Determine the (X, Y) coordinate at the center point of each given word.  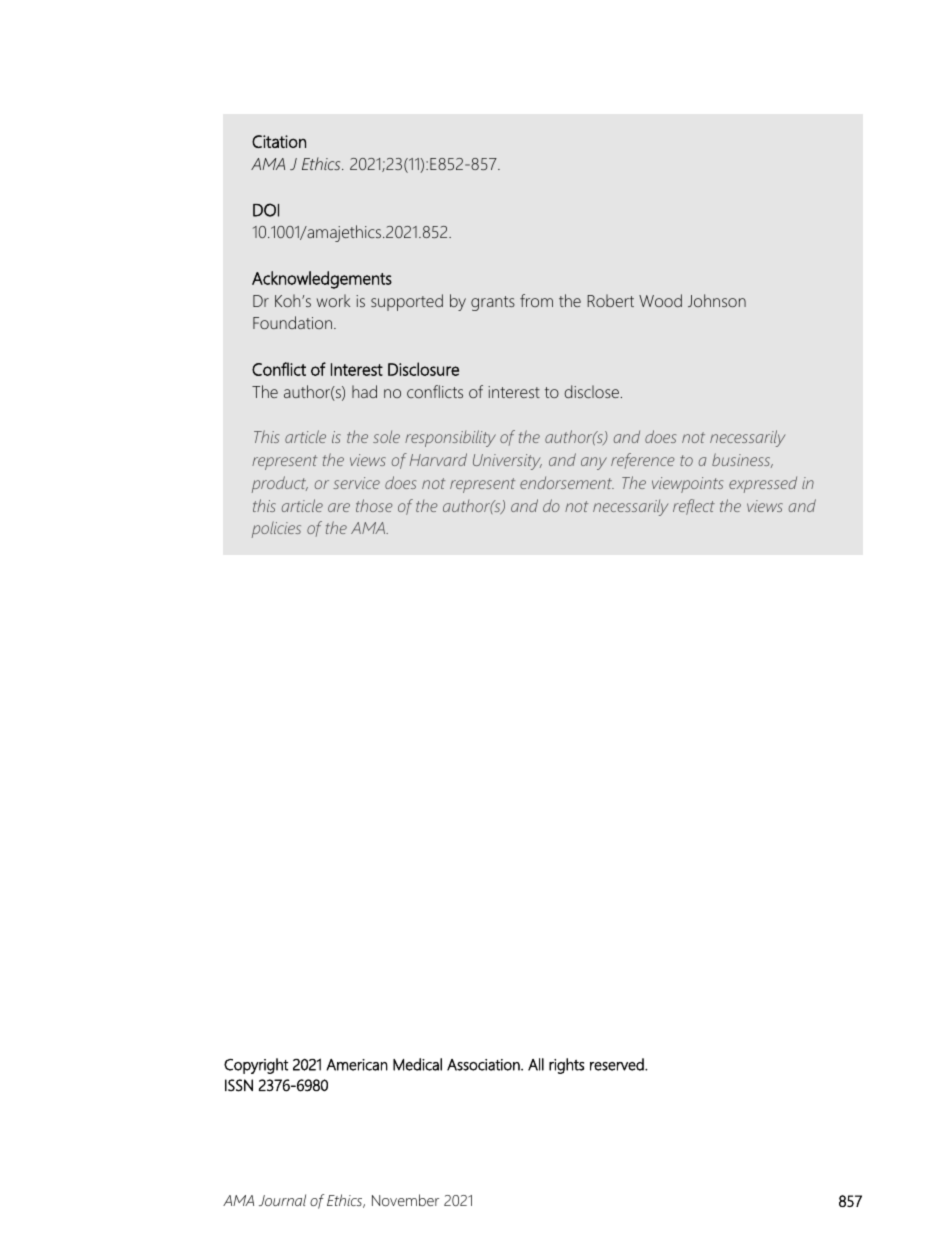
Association (484, 1065)
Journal (282, 1200)
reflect (694, 507)
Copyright (256, 1066)
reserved (618, 1064)
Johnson (717, 300)
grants (493, 303)
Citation (279, 141)
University (507, 462)
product (280, 484)
